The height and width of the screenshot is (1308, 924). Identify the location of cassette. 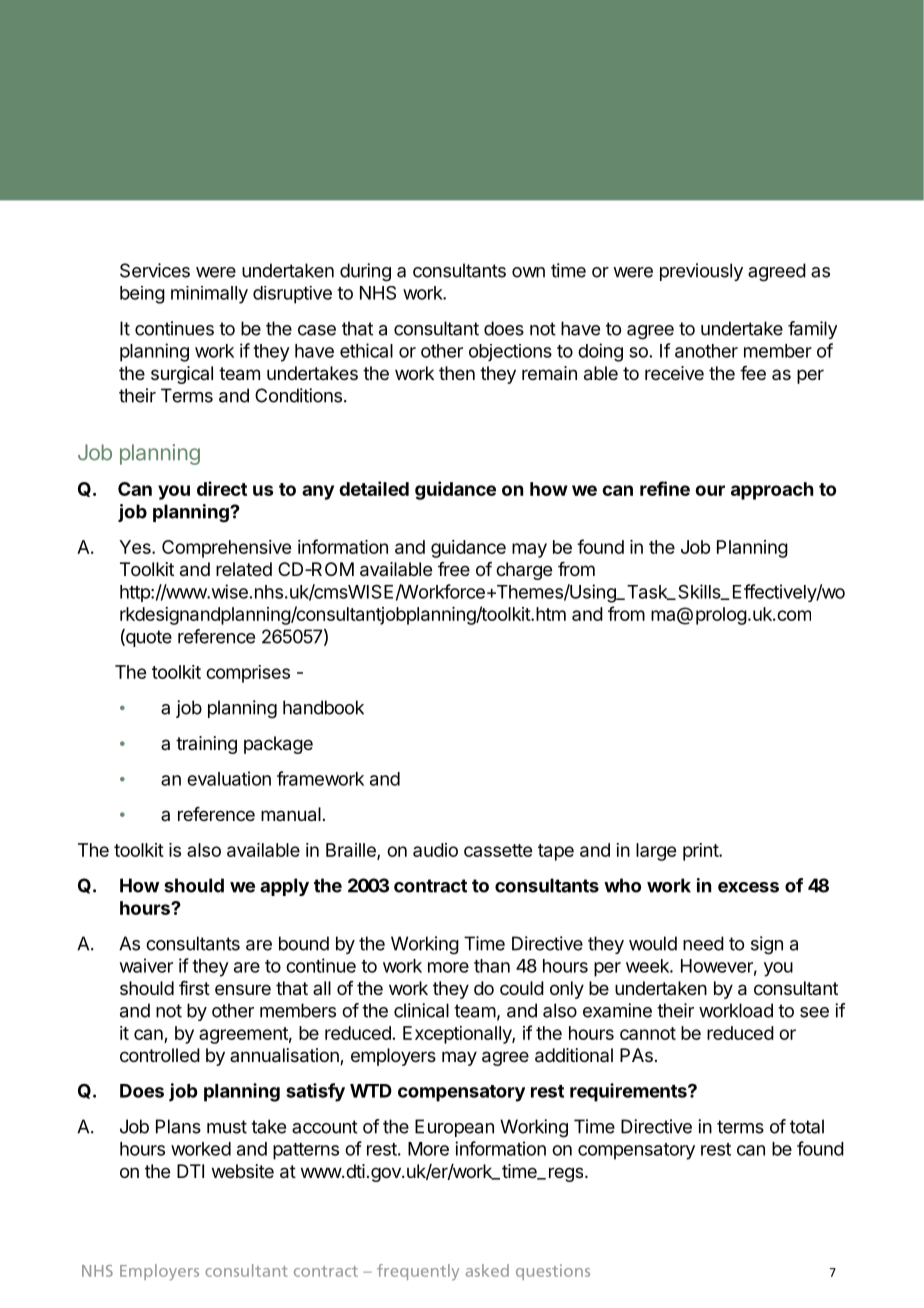
(498, 850).
